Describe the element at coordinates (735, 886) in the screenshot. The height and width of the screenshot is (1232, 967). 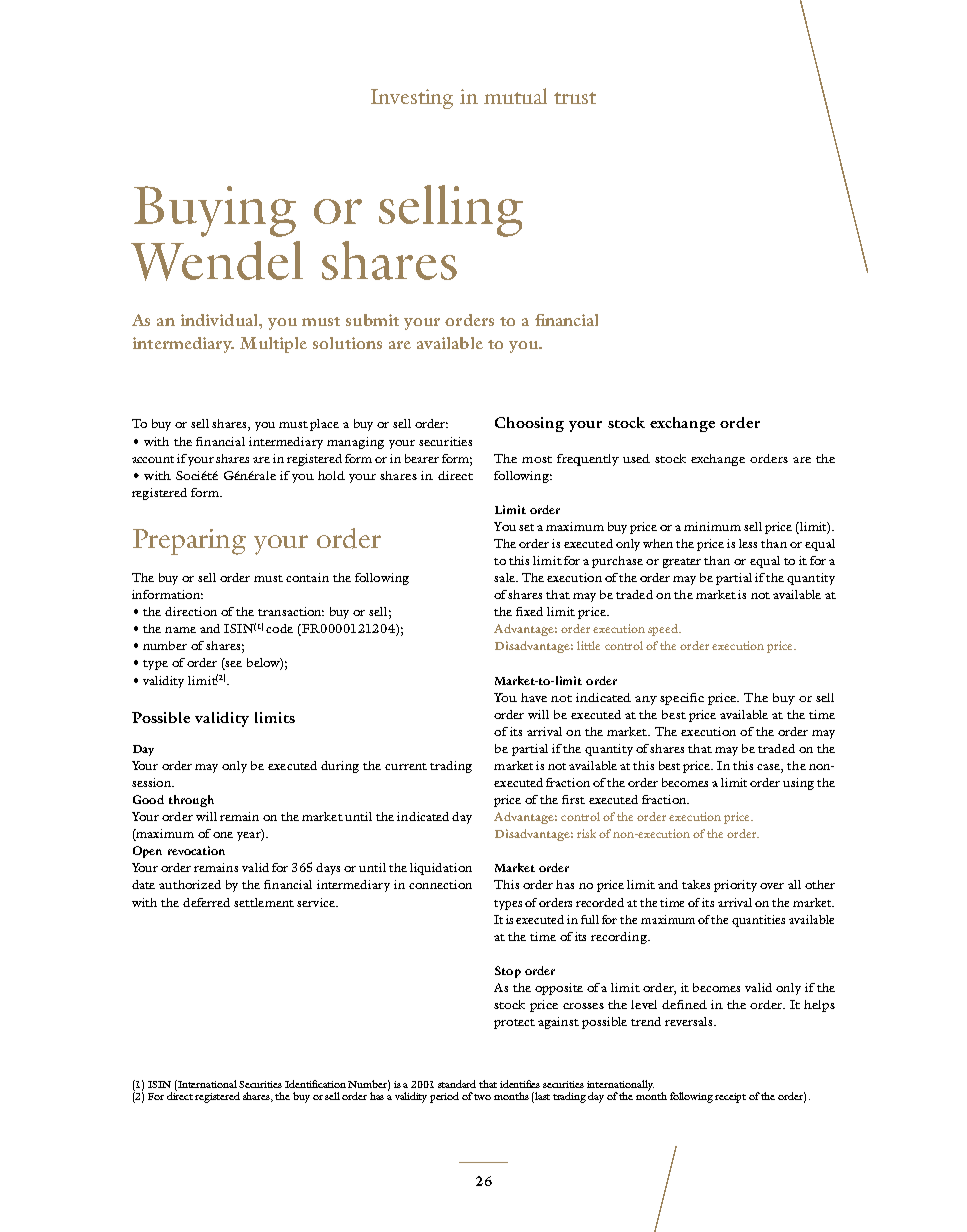
I see `priority` at that location.
